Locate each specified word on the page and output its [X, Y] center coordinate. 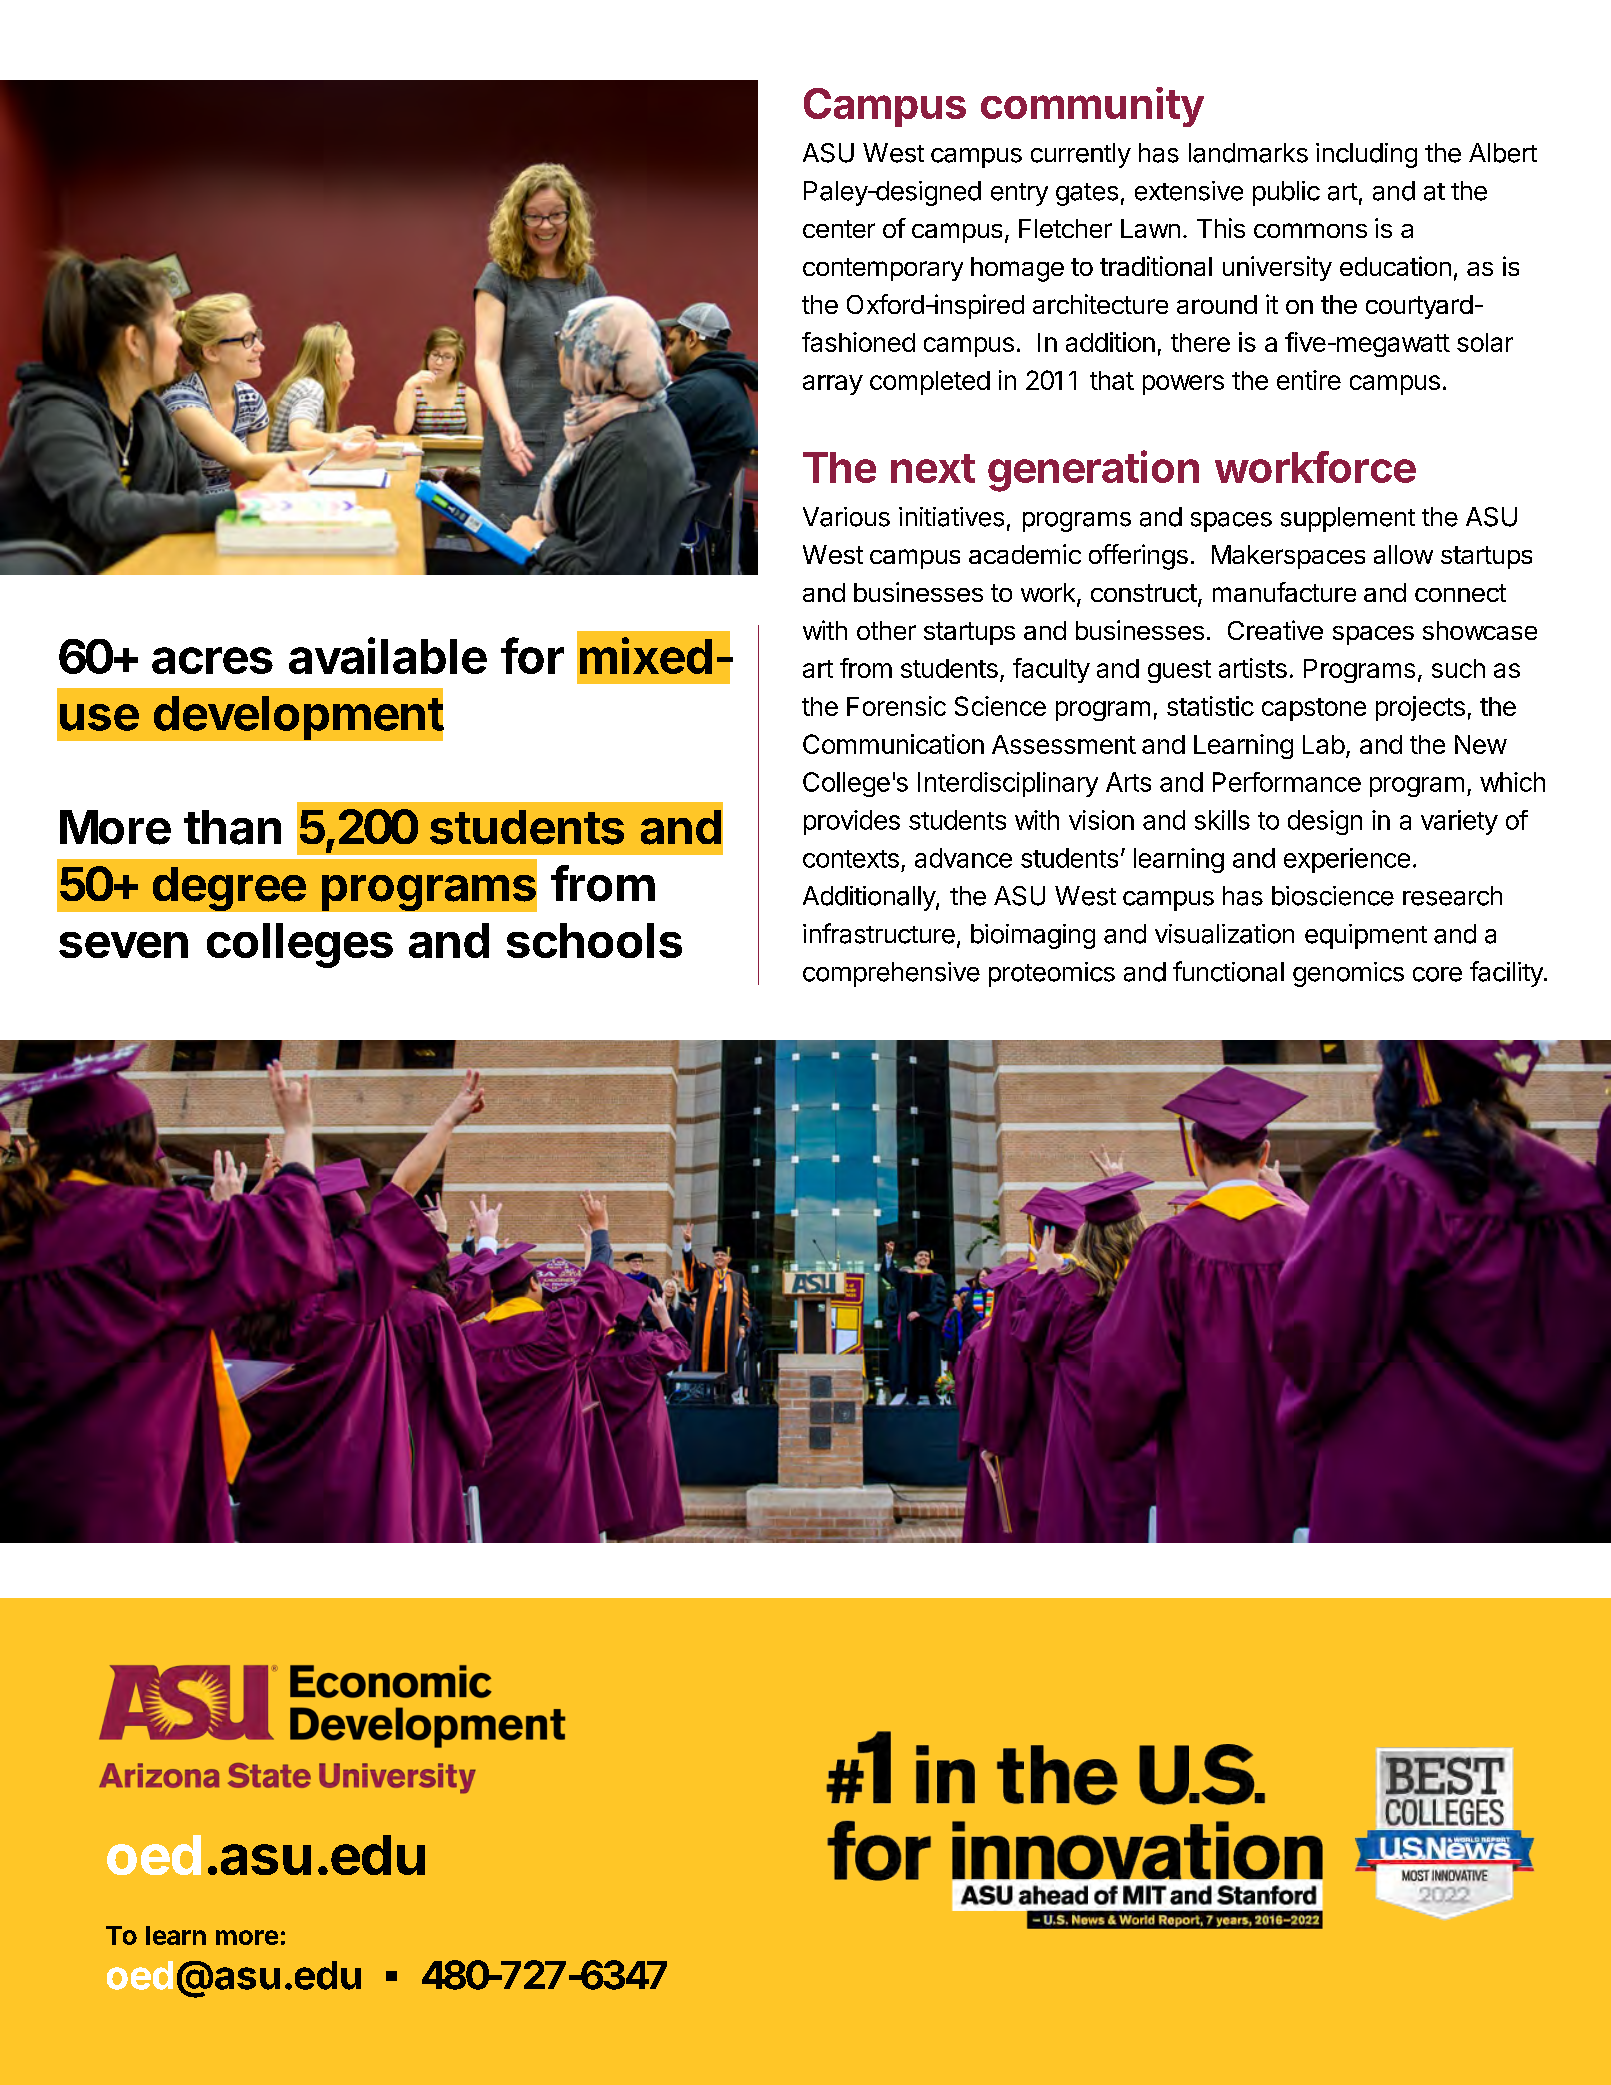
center [839, 229]
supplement [1348, 519]
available [388, 655]
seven [123, 945]
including [1366, 155]
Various [846, 517]
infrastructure [879, 933]
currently [1081, 155]
